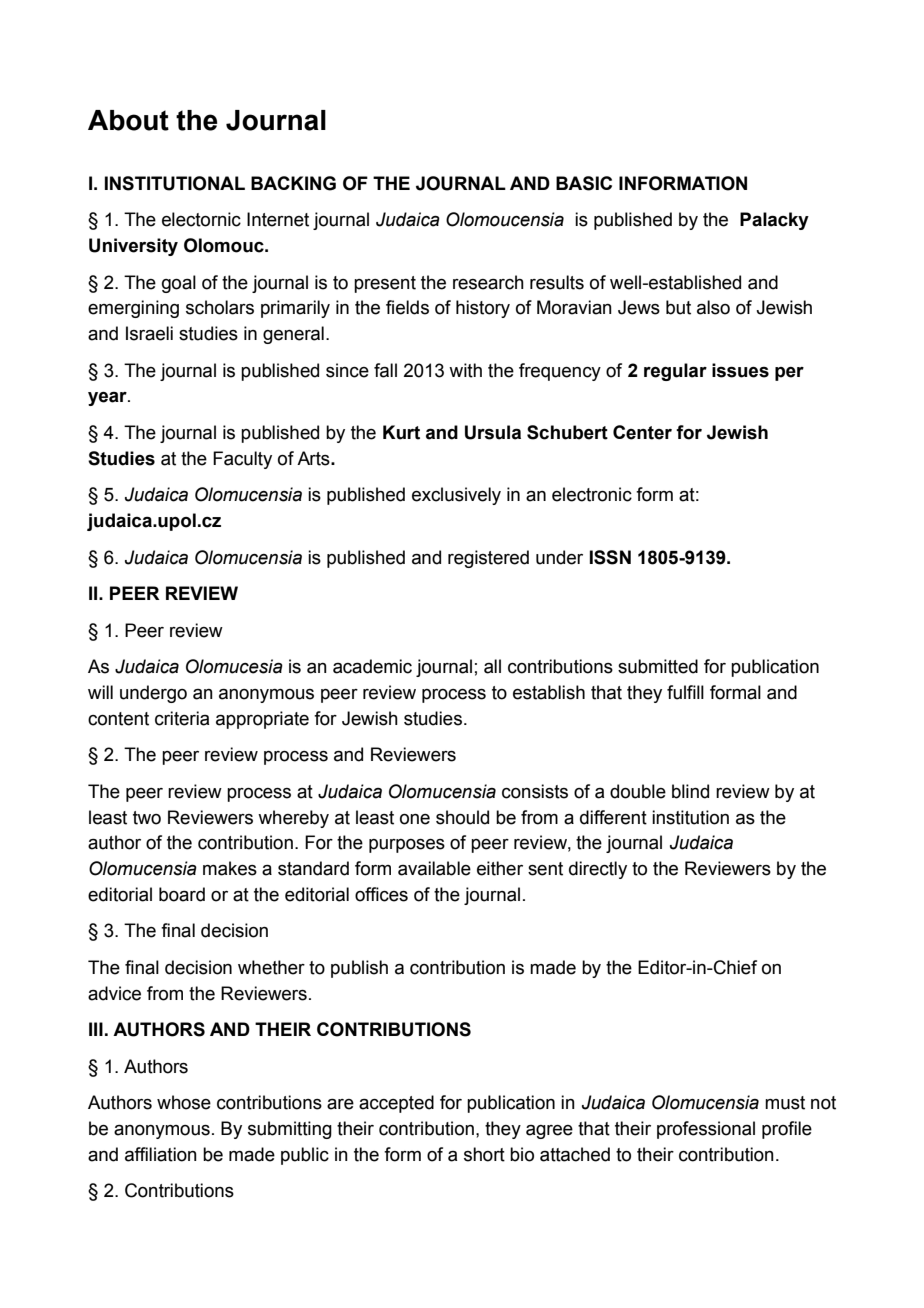 The width and height of the document is (924, 1308). I want to click on academic, so click(372, 666).
